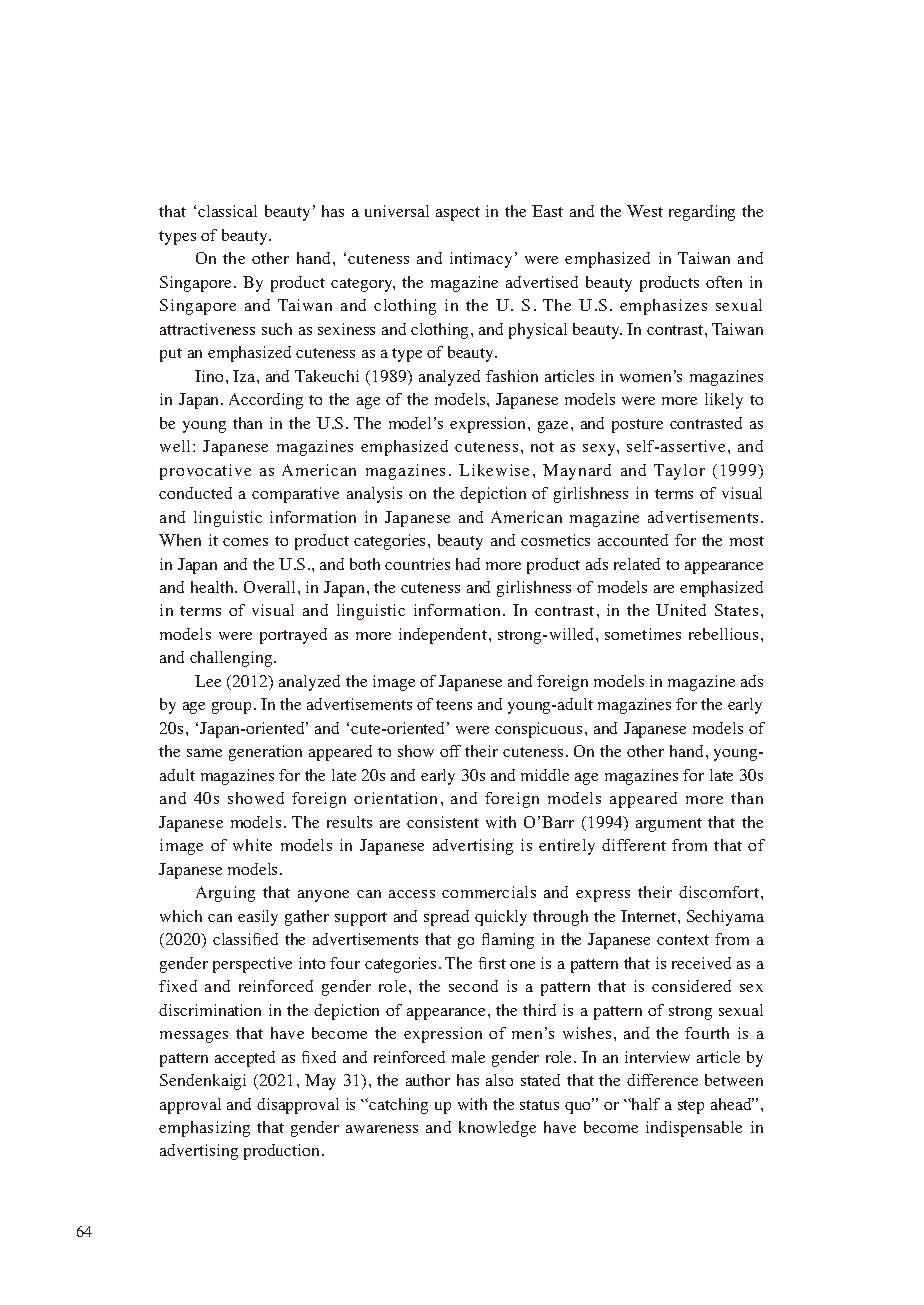  Describe the element at coordinates (679, 472) in the page. I see `Taylor` at that location.
